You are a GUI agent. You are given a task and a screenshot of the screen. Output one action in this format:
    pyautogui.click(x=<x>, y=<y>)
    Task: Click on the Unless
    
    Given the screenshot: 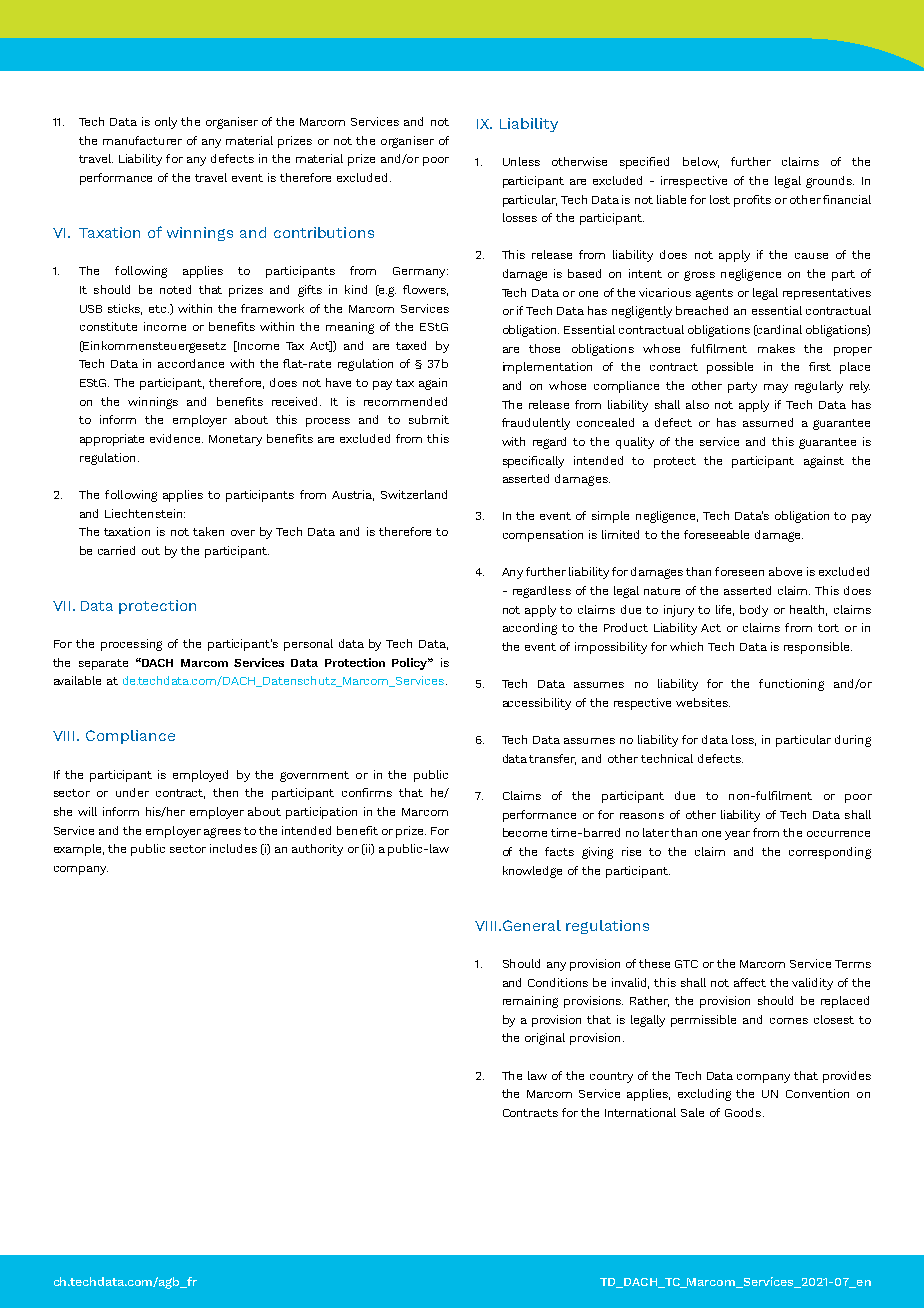 What is the action you would take?
    pyautogui.click(x=521, y=161)
